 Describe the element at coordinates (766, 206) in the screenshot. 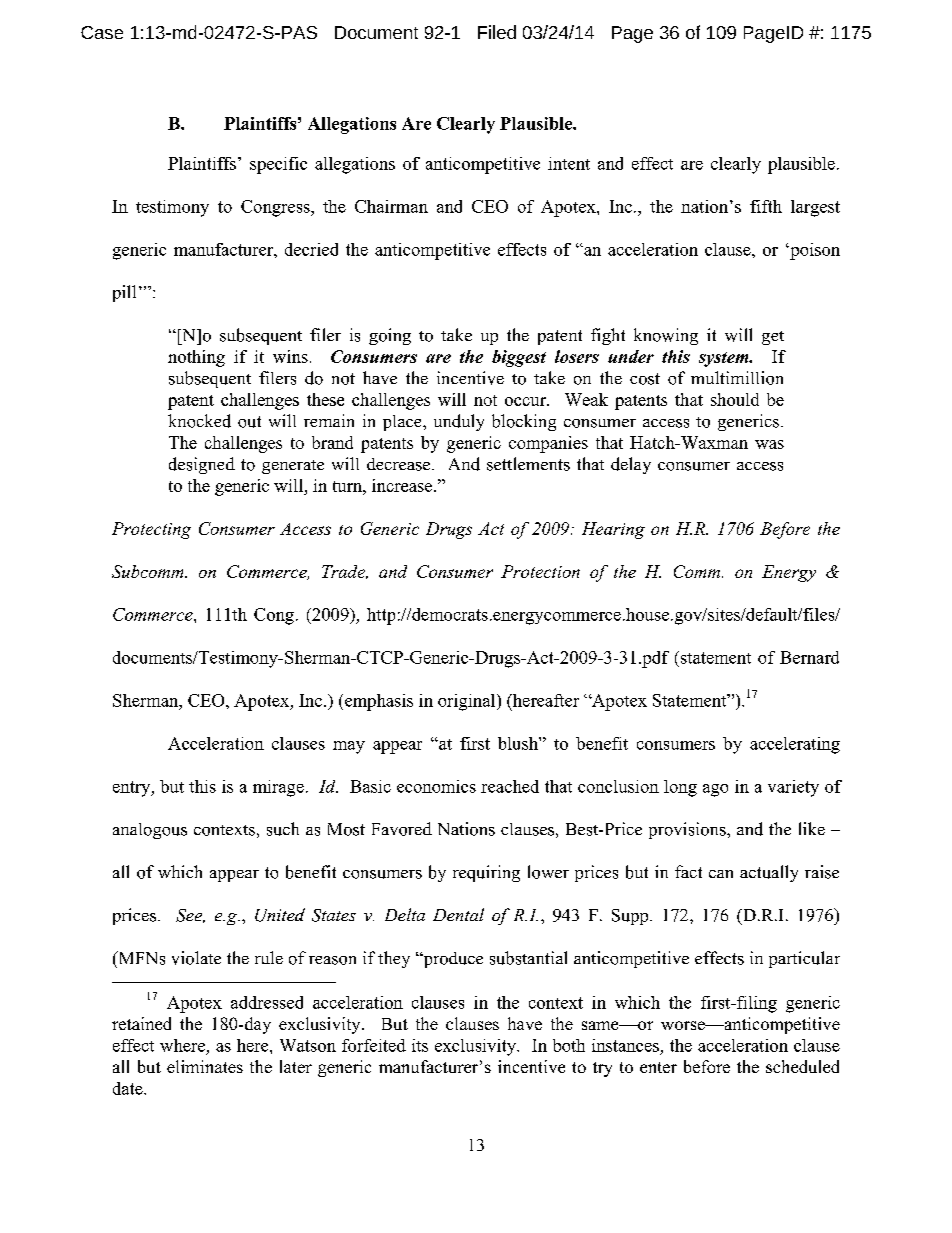

I see `fifth` at that location.
